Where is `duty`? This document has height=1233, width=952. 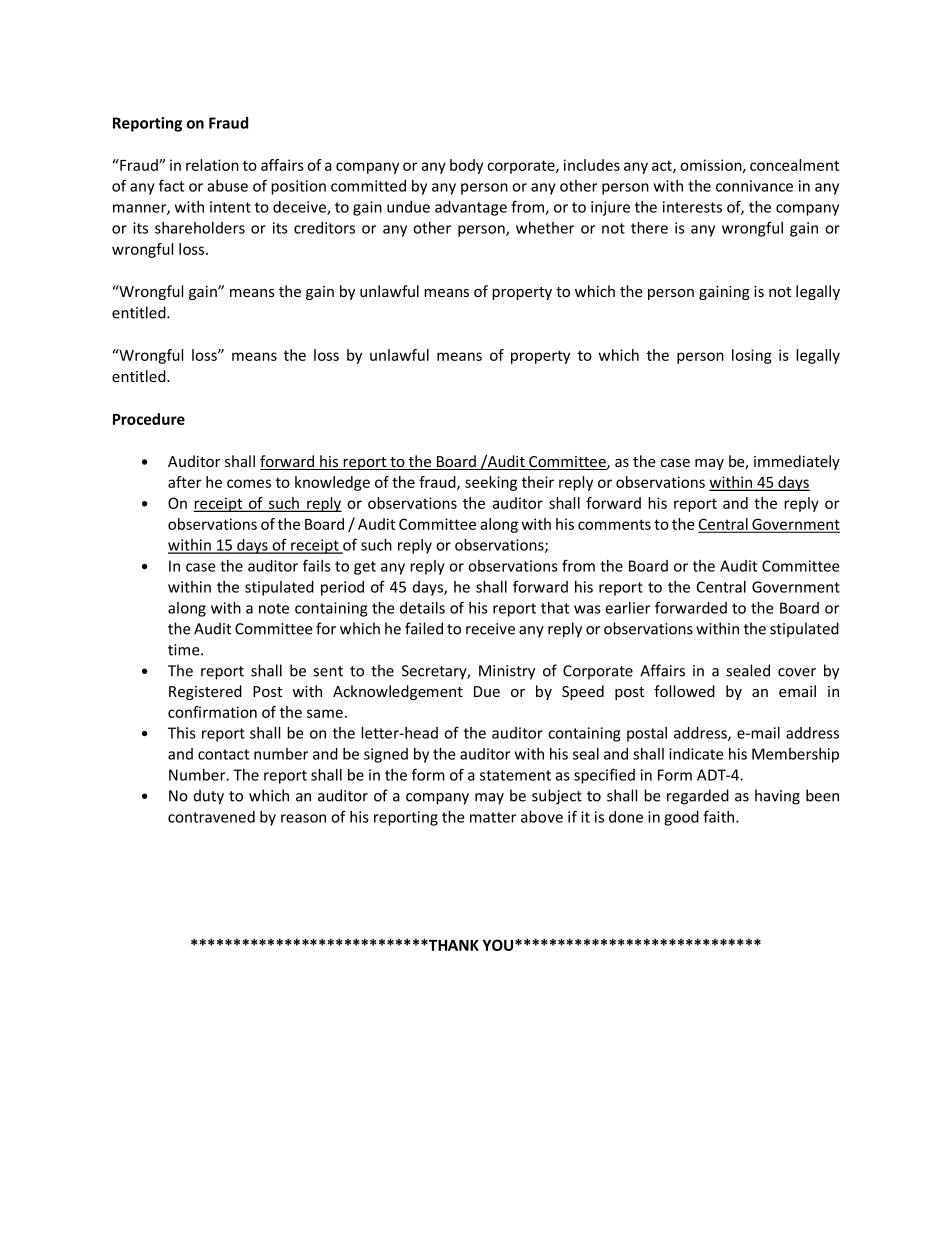 duty is located at coordinates (209, 797).
